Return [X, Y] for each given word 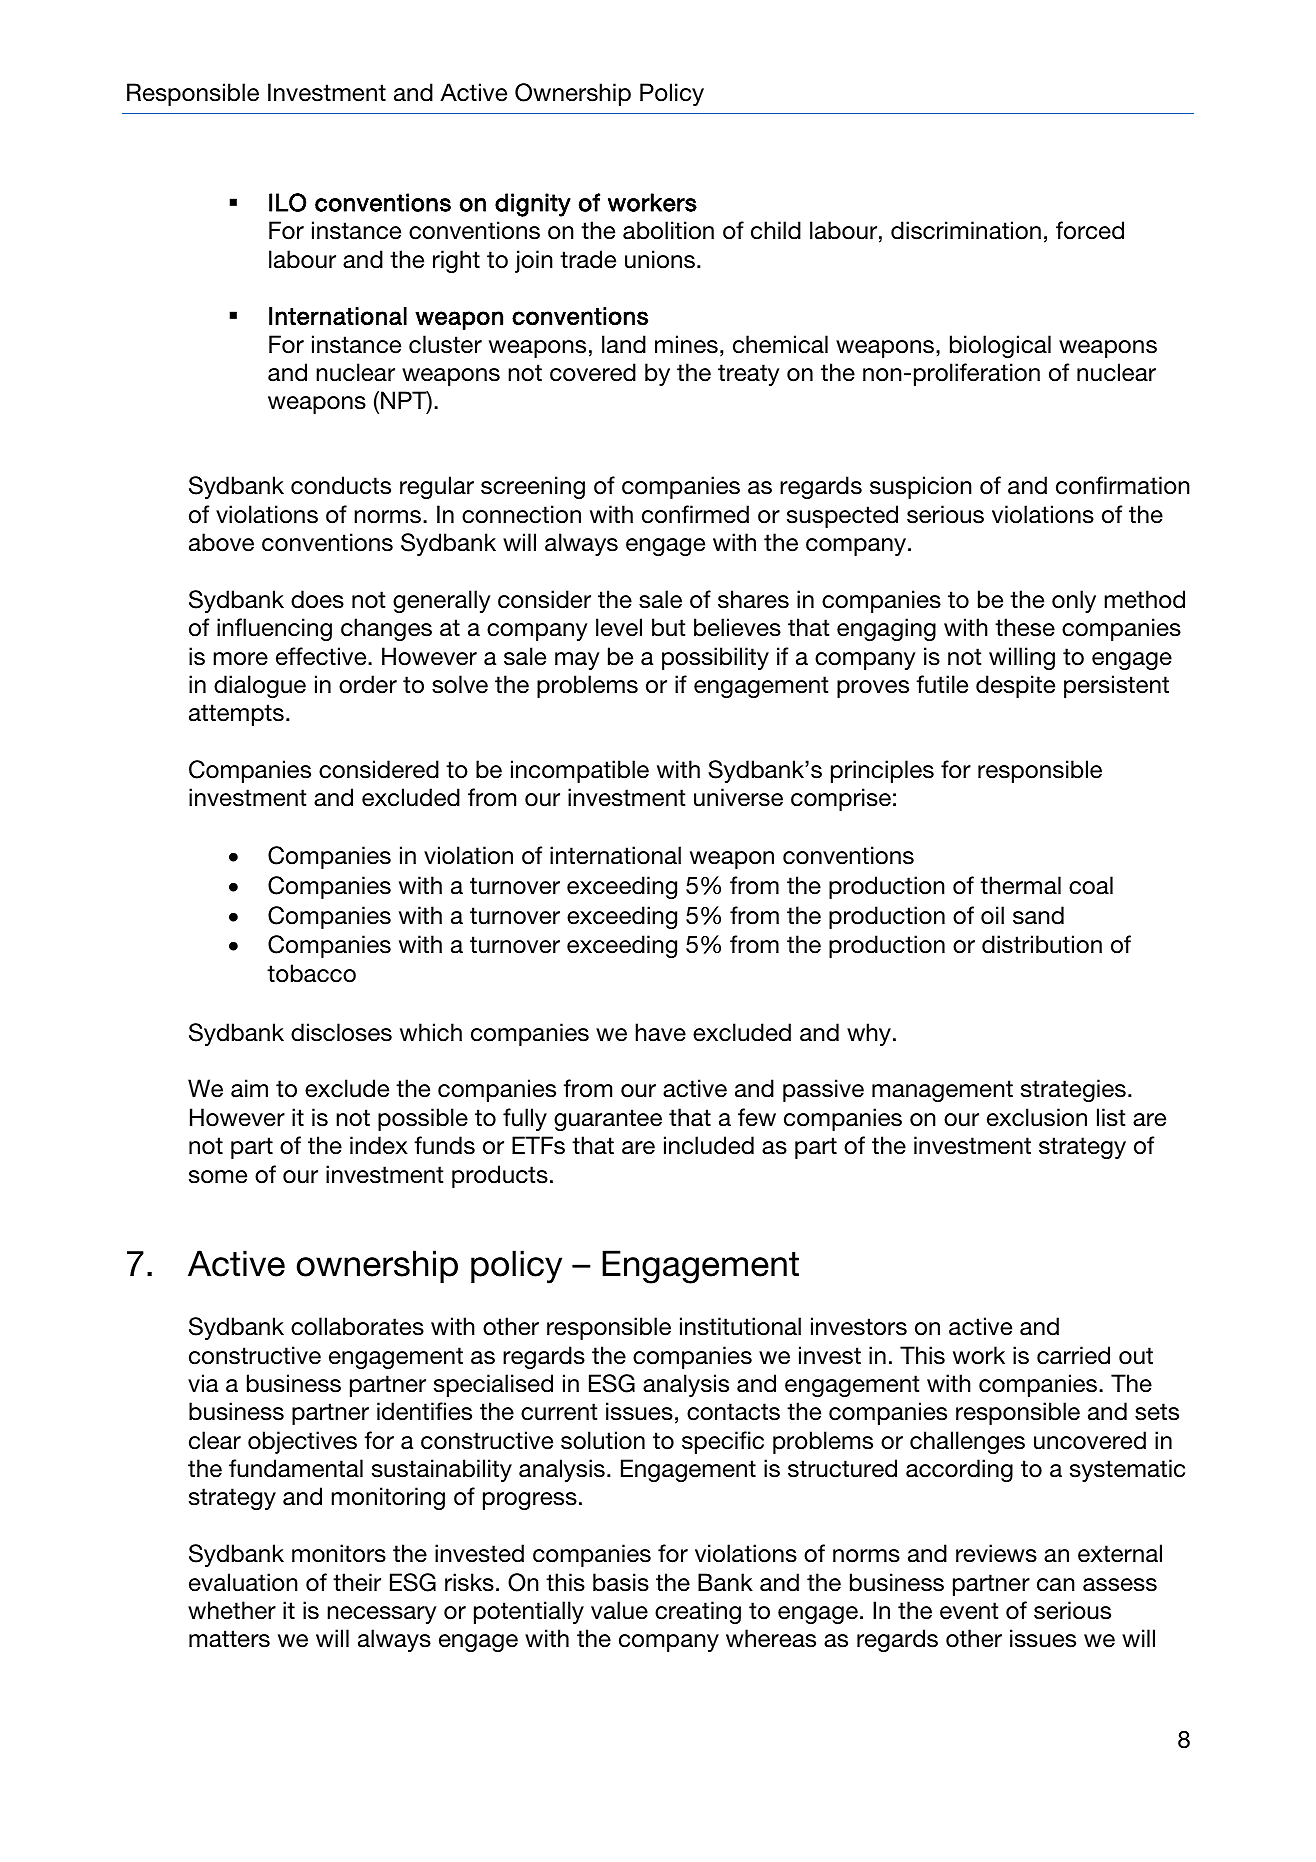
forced [1090, 230]
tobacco [311, 973]
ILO [287, 202]
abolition [668, 230]
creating [698, 1612]
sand [1038, 915]
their [357, 1582]
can [1056, 1585]
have [660, 1032]
